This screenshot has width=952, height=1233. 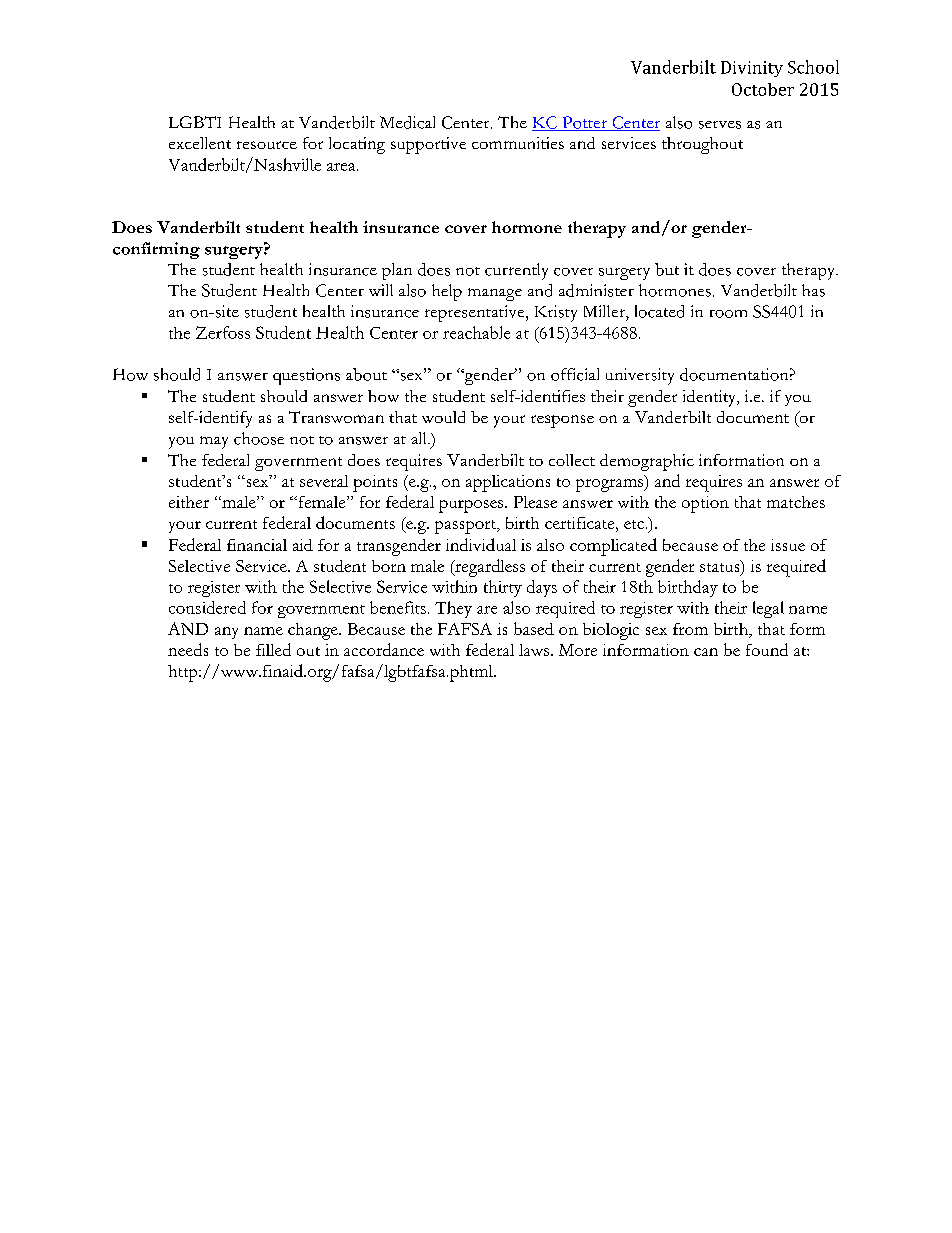 I want to click on communities, so click(x=518, y=143).
